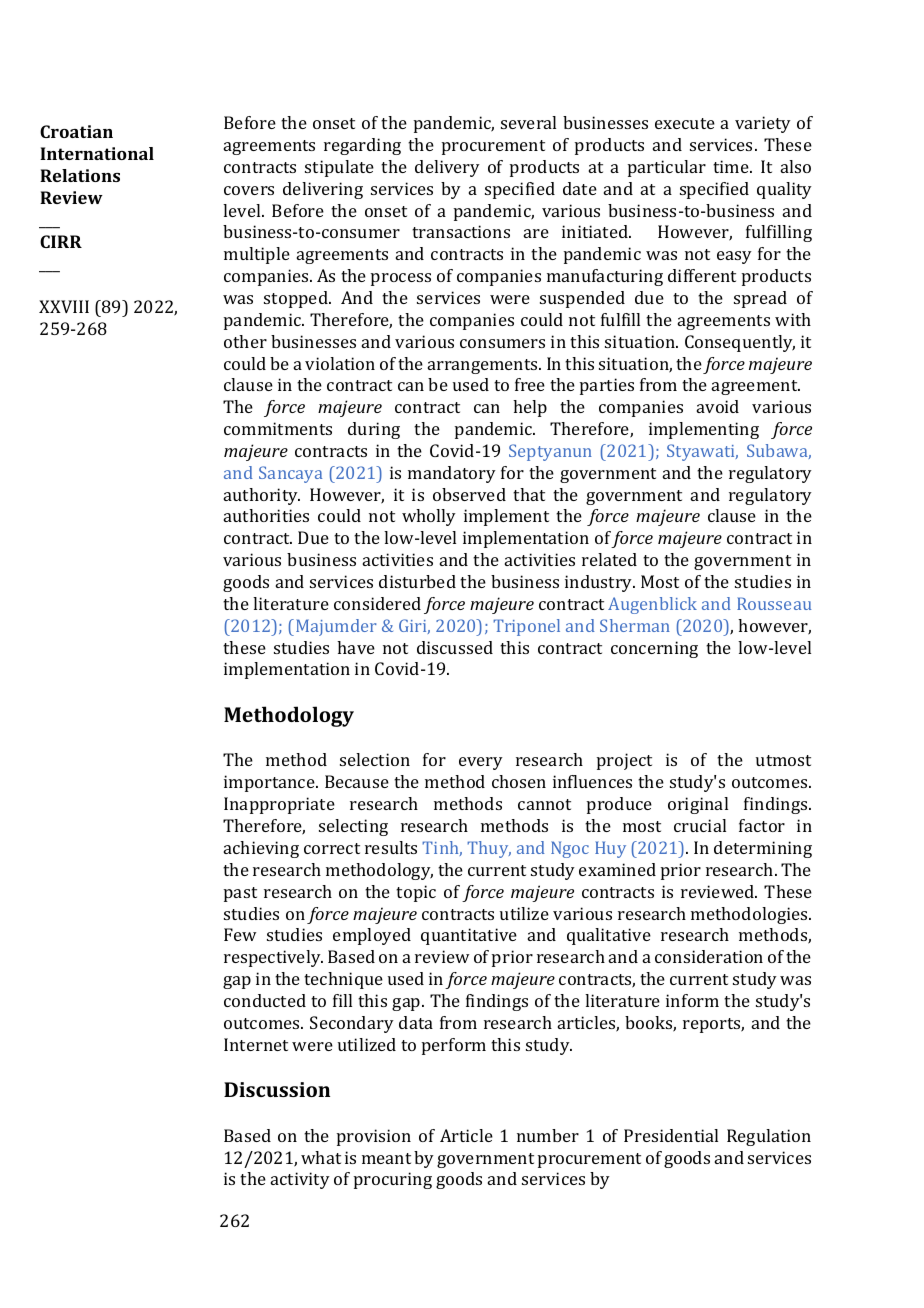  I want to click on Discussion, so click(277, 1089).
